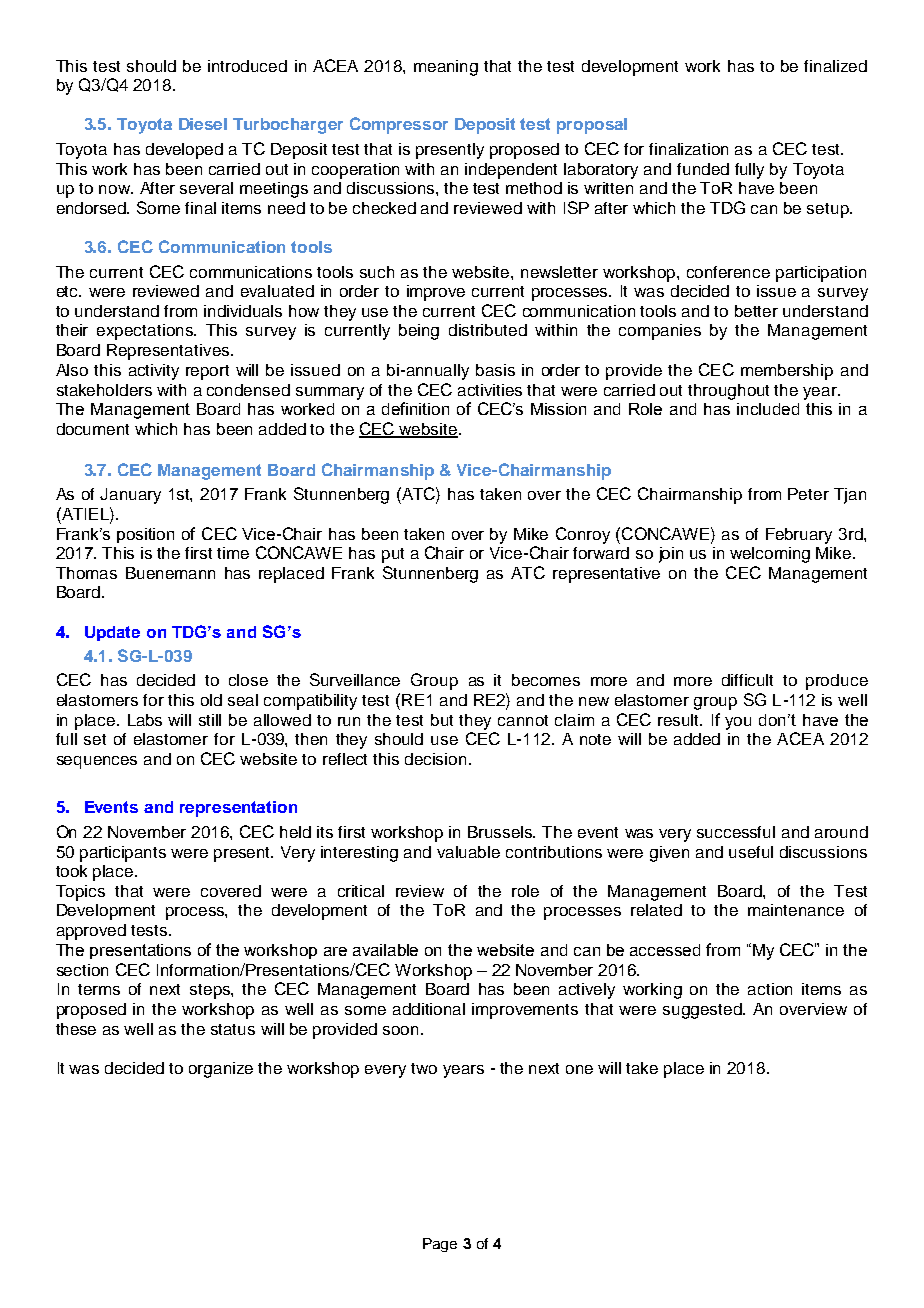 The height and width of the screenshot is (1308, 924). What do you see at coordinates (446, 68) in the screenshot?
I see `meaning` at bounding box center [446, 68].
